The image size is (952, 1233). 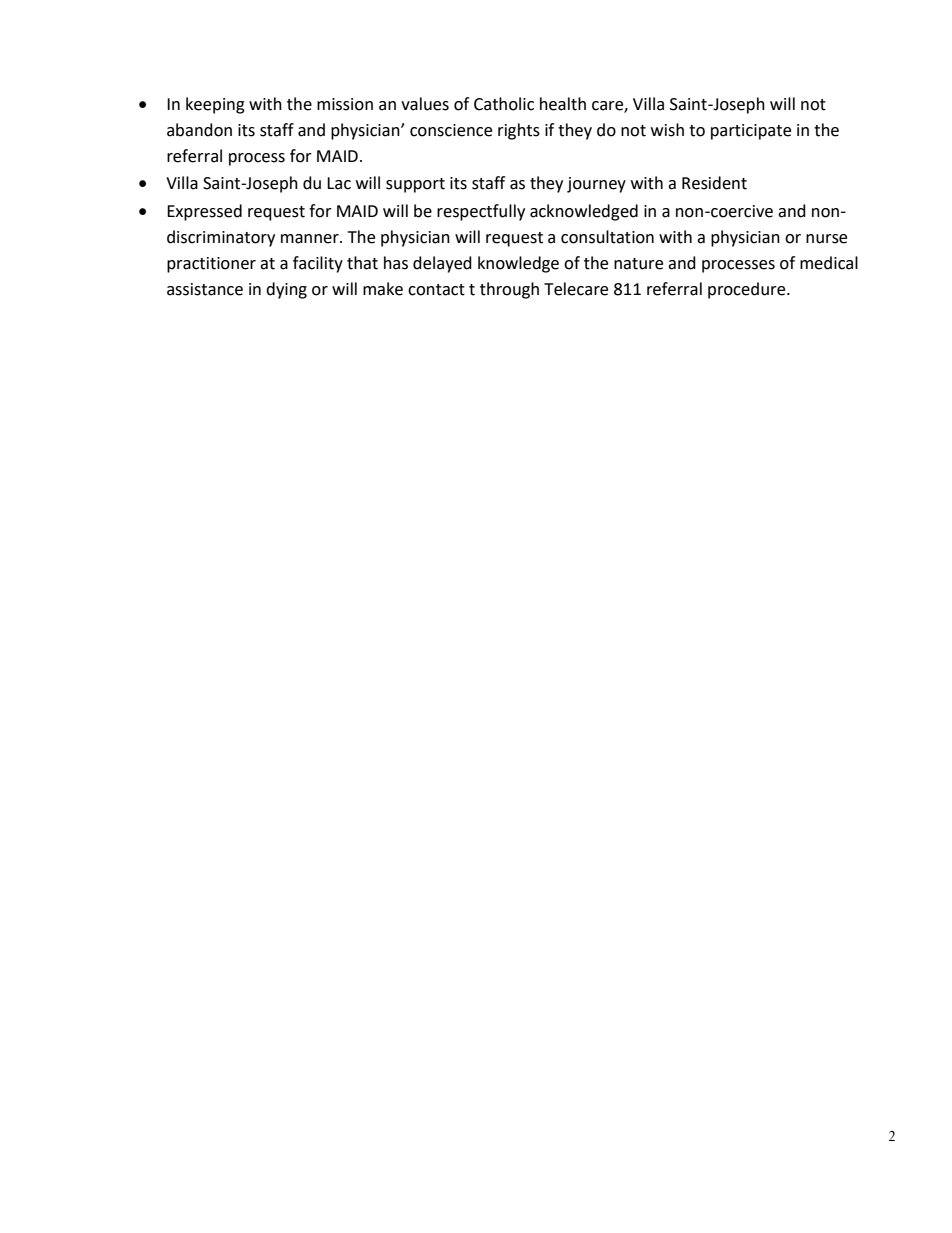 I want to click on procedure, so click(x=748, y=290).
